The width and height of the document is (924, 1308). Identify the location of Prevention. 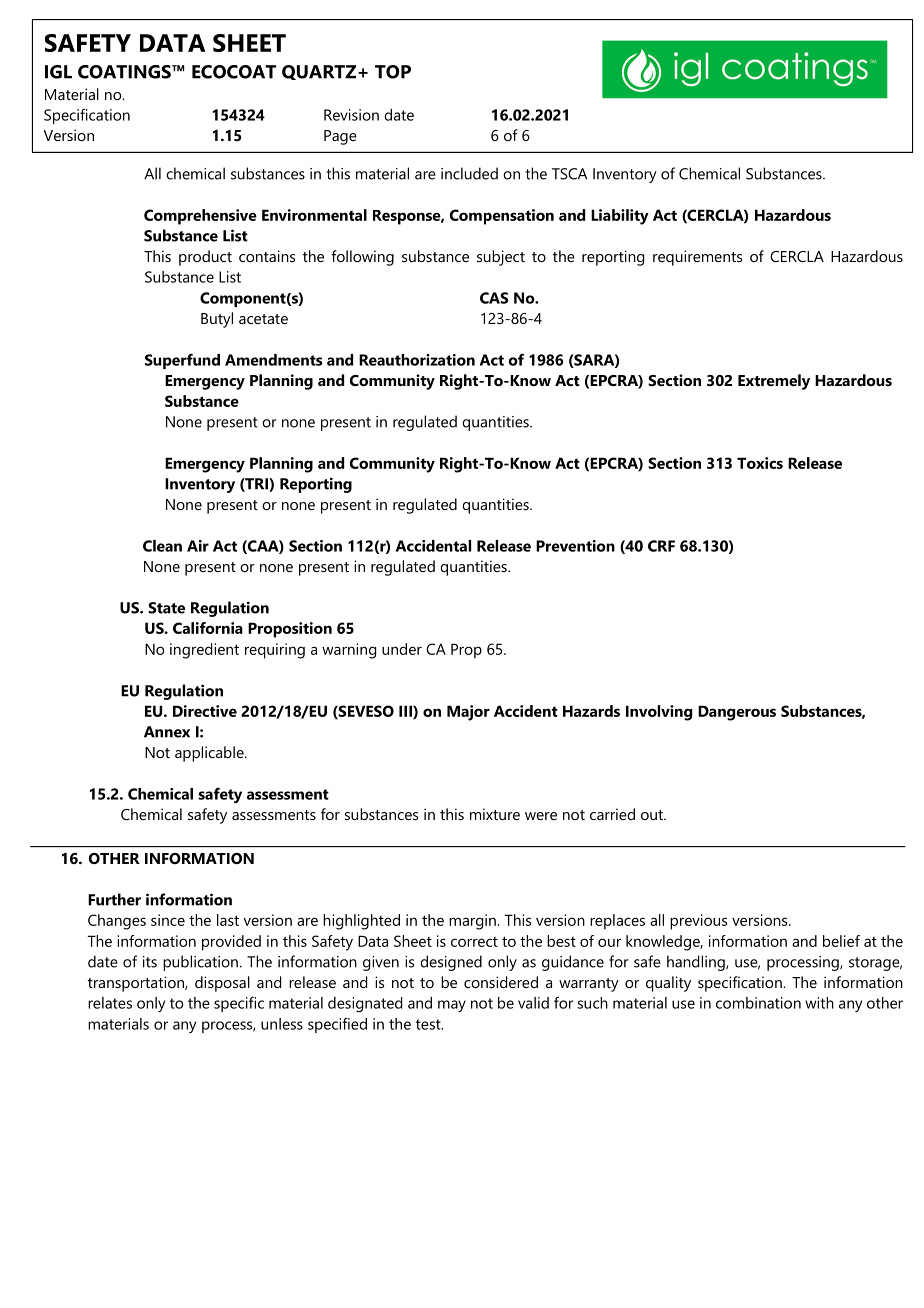
(575, 546).
